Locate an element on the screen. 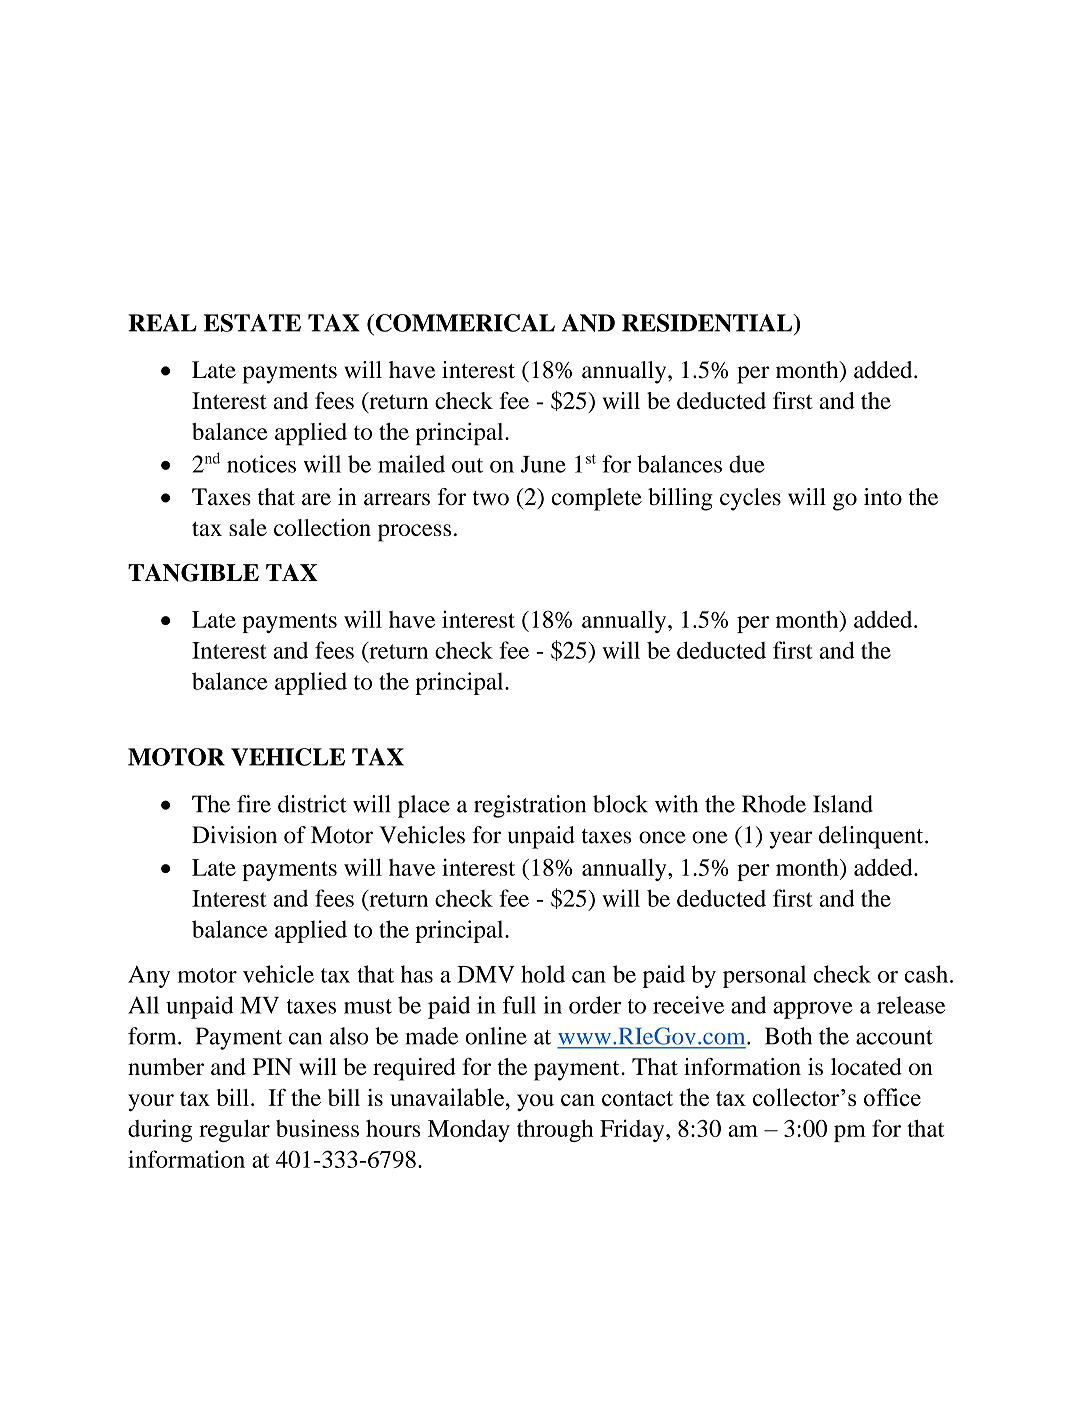 The width and height of the screenshot is (1087, 1406). two is located at coordinates (491, 498).
